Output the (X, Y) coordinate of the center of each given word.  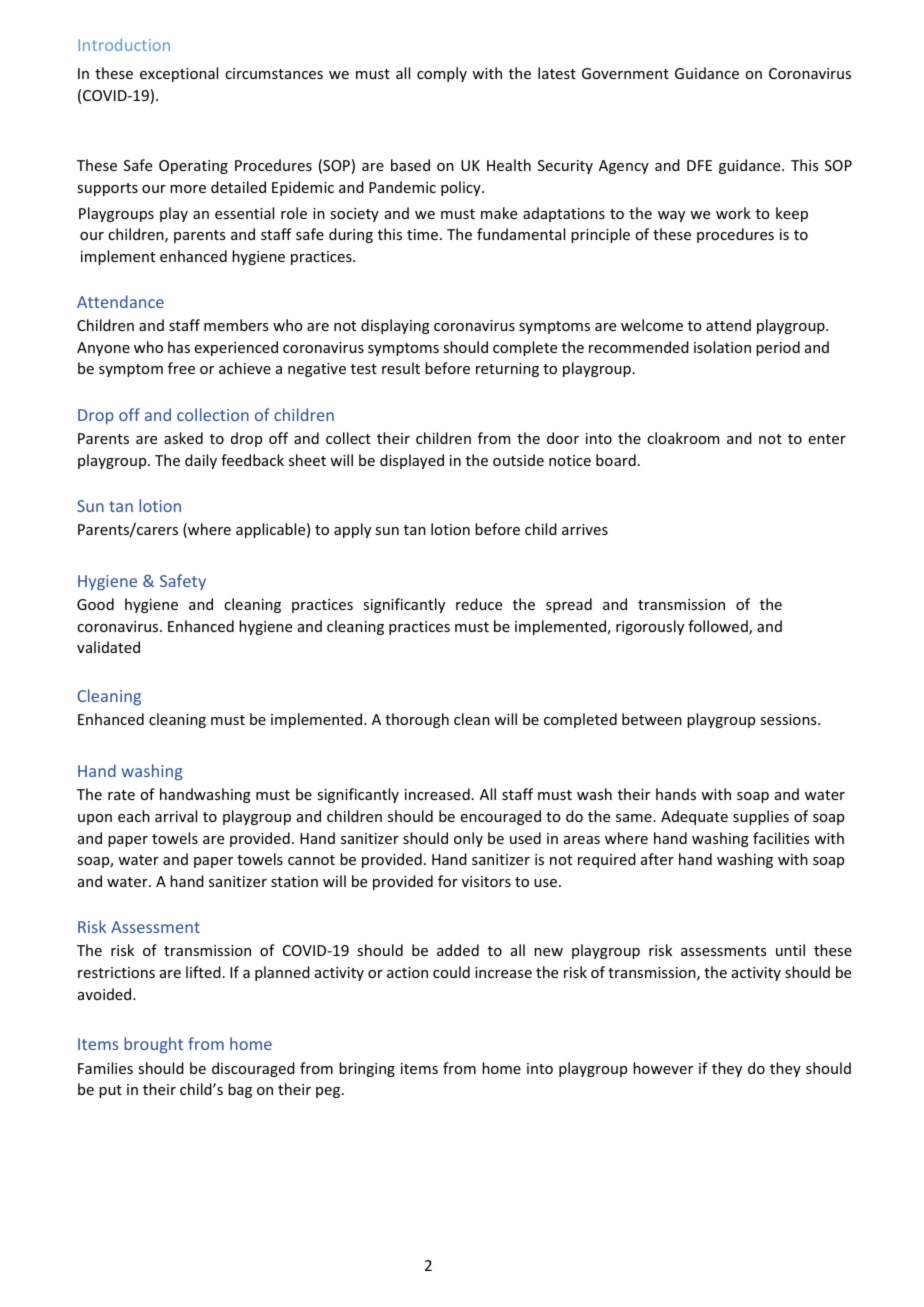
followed (719, 627)
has (179, 347)
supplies (761, 817)
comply (442, 74)
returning (507, 370)
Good (95, 604)
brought (153, 1045)
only (468, 839)
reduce (479, 604)
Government (625, 73)
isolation (722, 347)
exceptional (179, 74)
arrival (176, 816)
